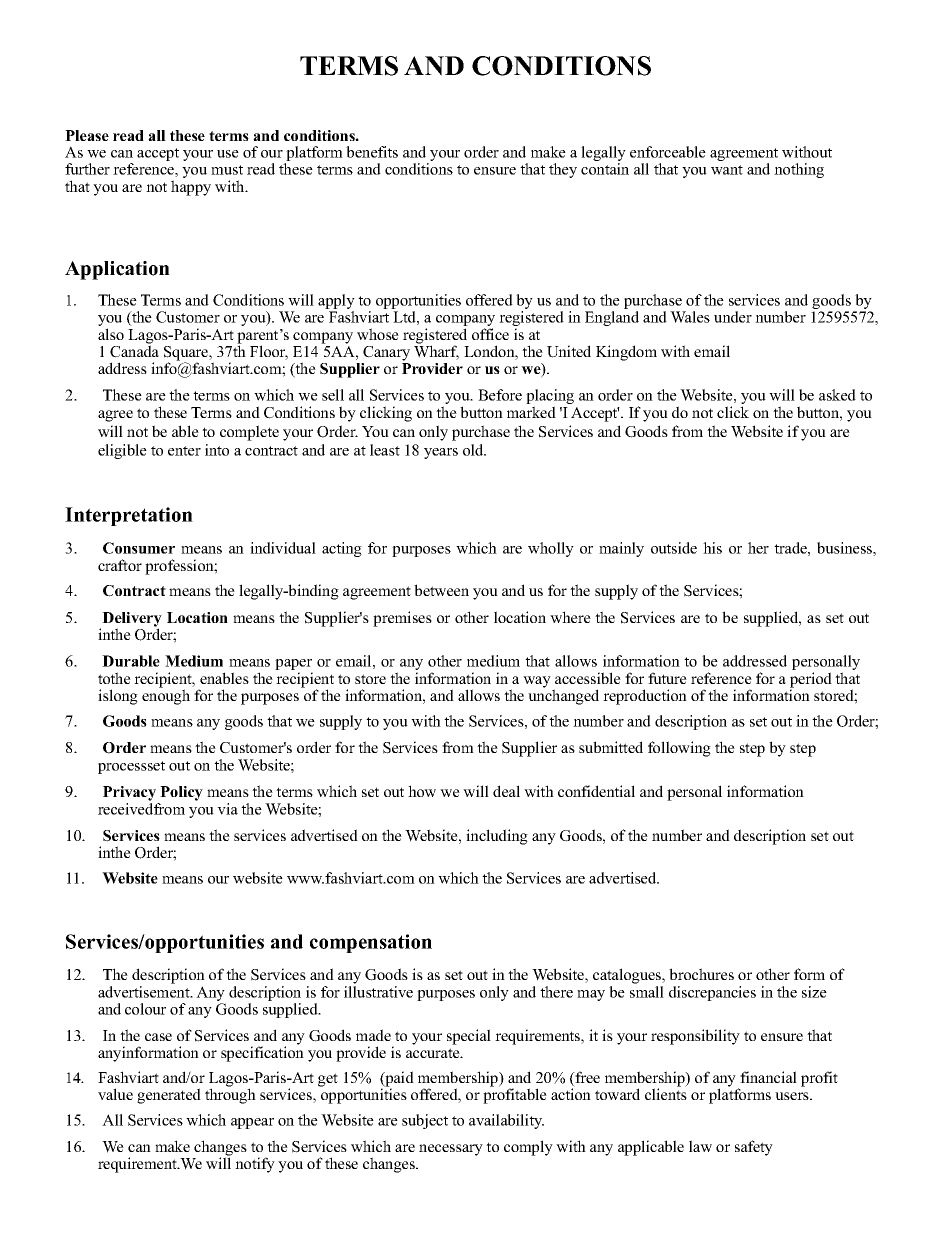 This screenshot has height=1233, width=952. Describe the element at coordinates (441, 590) in the screenshot. I see `between` at that location.
